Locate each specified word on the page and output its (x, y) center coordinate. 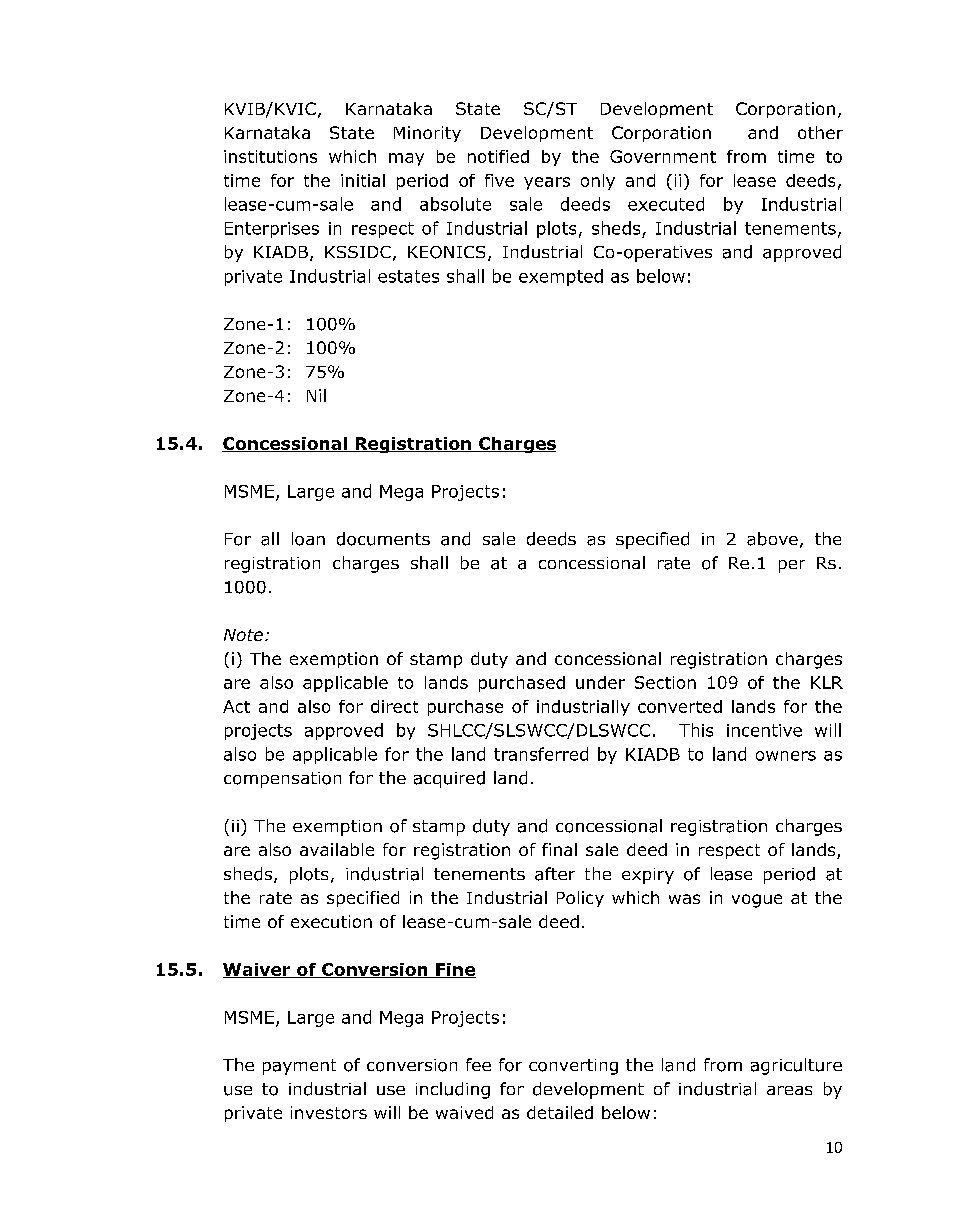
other (820, 132)
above (772, 539)
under (600, 682)
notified (498, 156)
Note (243, 635)
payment (299, 1067)
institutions (270, 156)
